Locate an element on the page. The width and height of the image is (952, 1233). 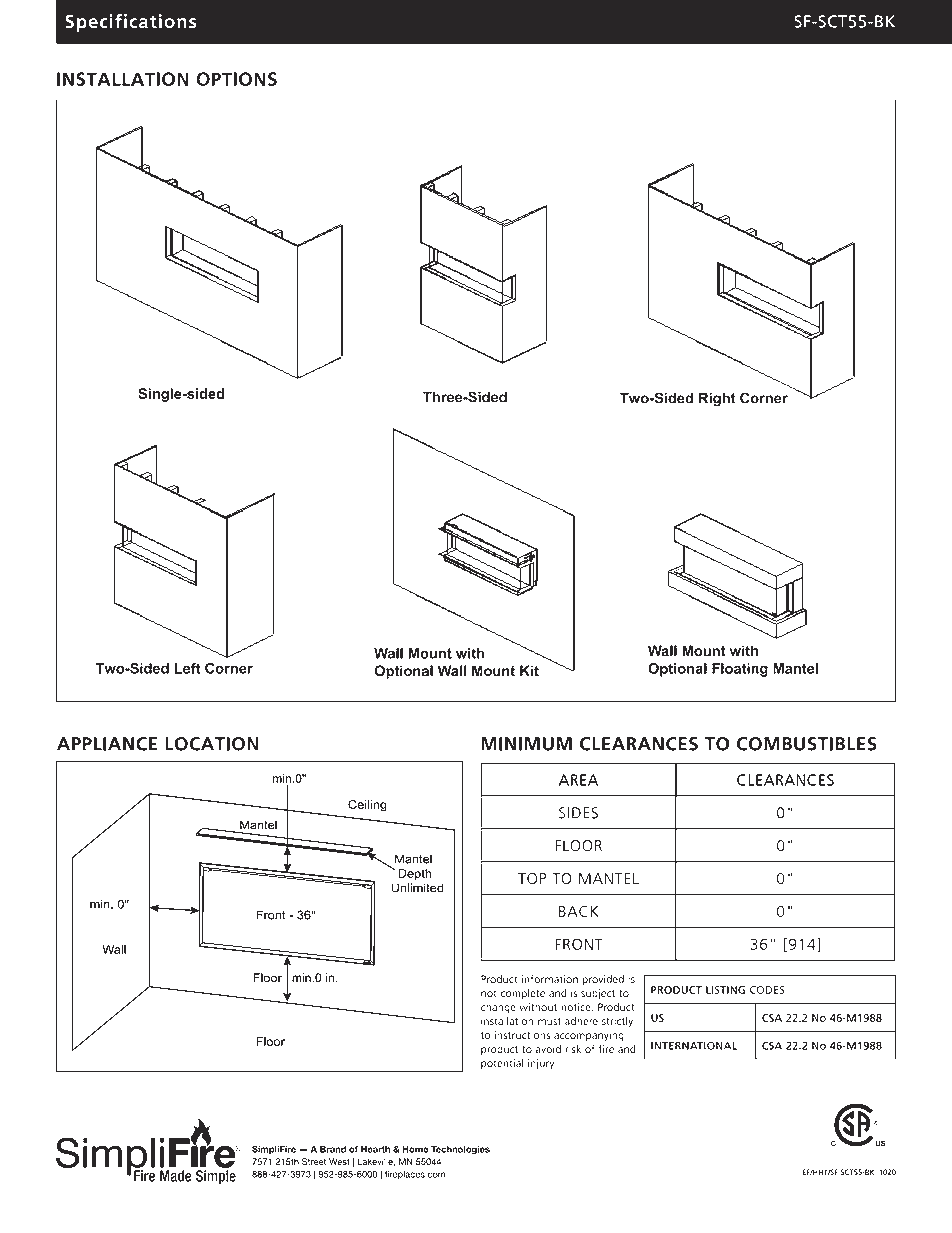
APPLIANCE is located at coordinates (107, 744).
